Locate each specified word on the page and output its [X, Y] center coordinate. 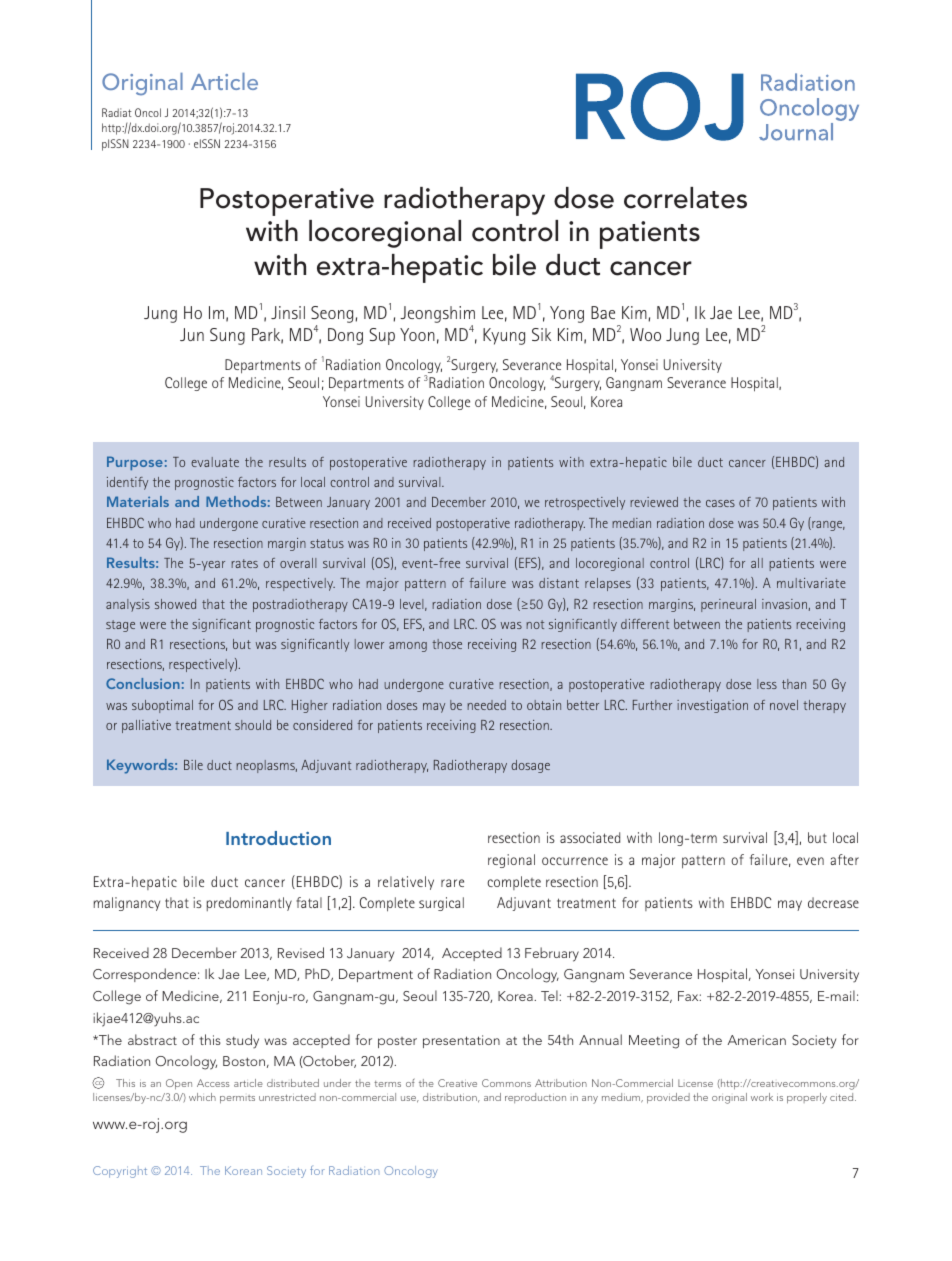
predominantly [249, 904]
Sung [227, 336]
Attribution [561, 1083]
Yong [567, 314]
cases [720, 503]
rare [452, 883]
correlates [685, 198]
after [844, 859]
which [202, 1097]
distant [559, 583]
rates [245, 563]
